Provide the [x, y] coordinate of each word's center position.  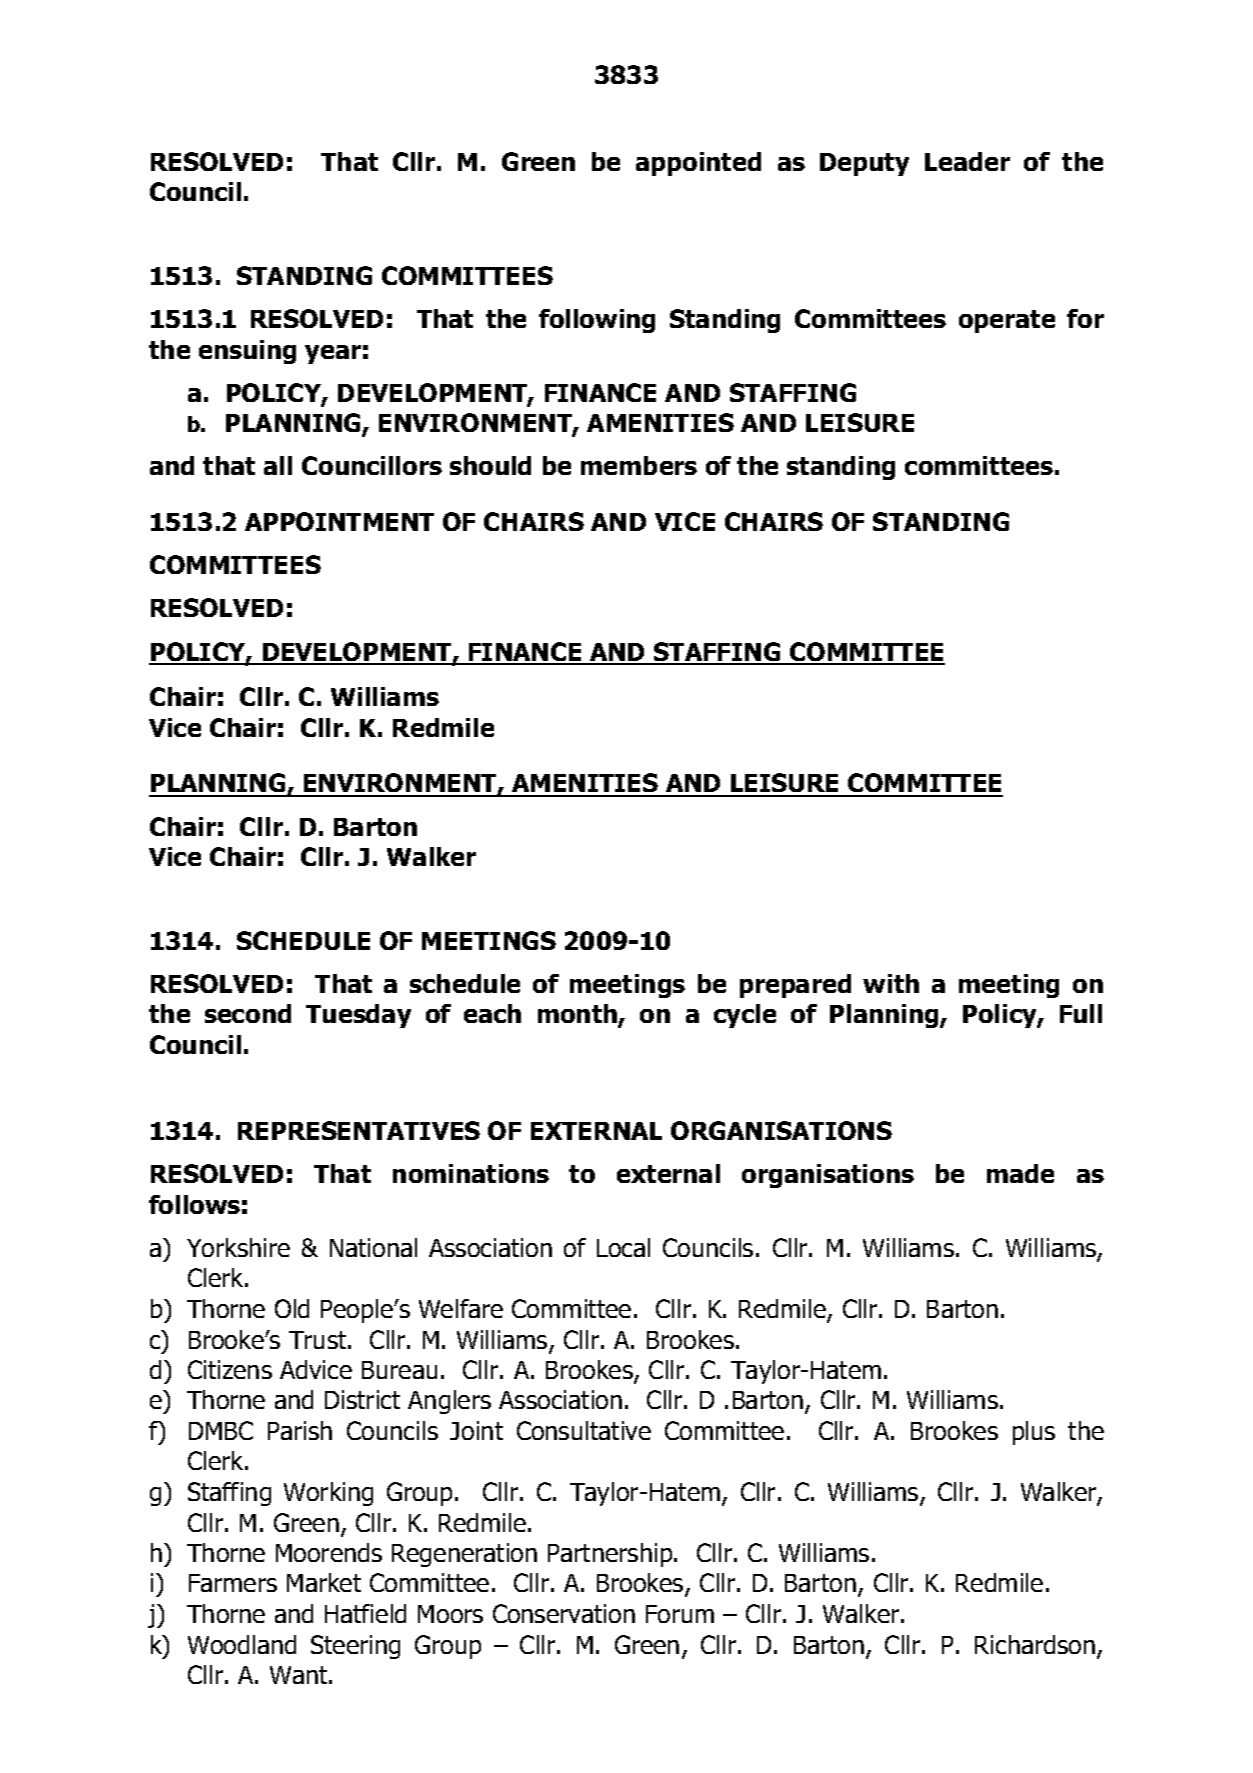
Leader [967, 161]
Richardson [1035, 1644]
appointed [698, 164]
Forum [680, 1614]
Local [623, 1247]
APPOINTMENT [339, 521]
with [891, 983]
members [639, 465]
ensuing [247, 352]
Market [324, 1582]
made [1020, 1173]
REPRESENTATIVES [359, 1130]
